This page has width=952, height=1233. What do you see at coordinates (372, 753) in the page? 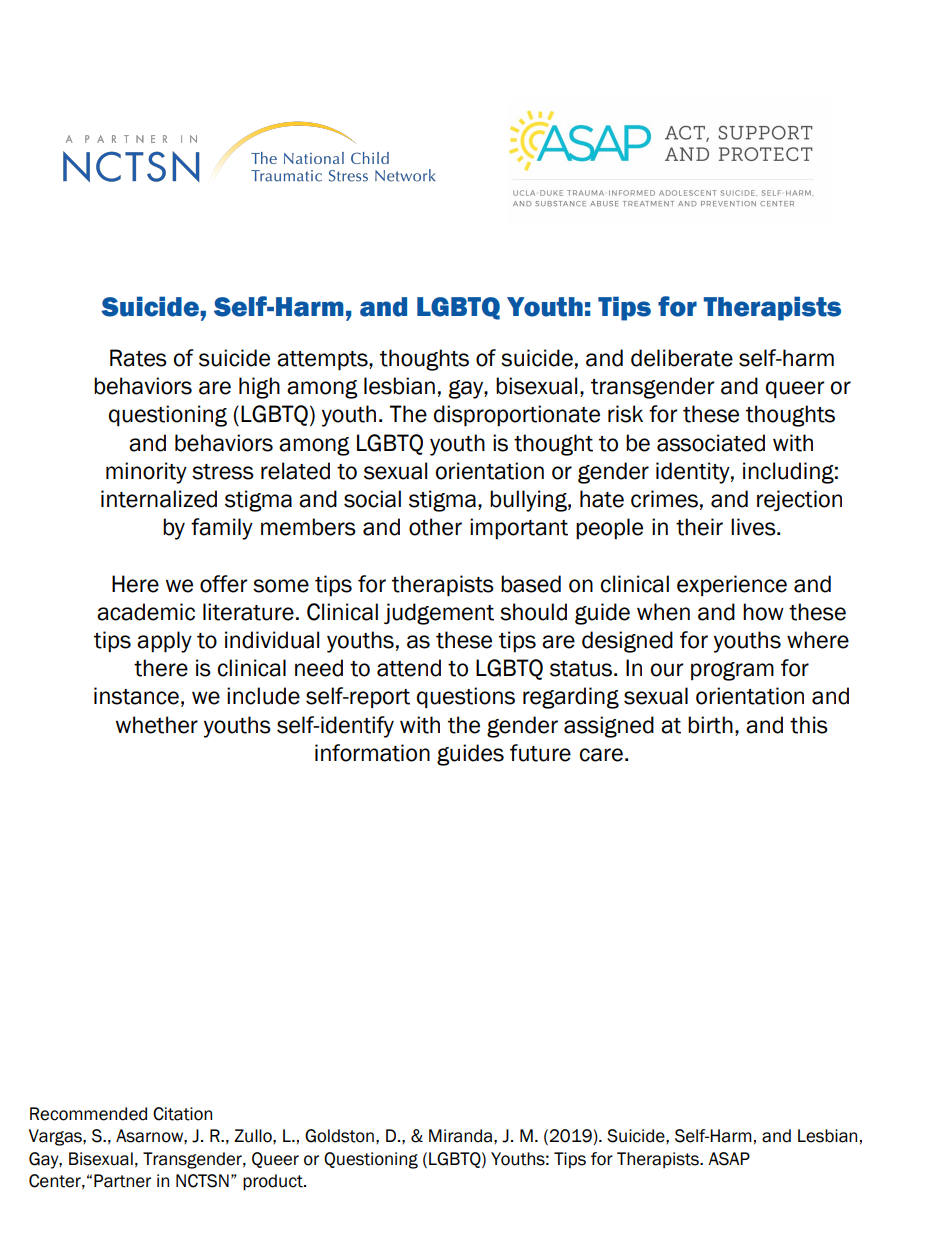
I see `information` at bounding box center [372, 753].
